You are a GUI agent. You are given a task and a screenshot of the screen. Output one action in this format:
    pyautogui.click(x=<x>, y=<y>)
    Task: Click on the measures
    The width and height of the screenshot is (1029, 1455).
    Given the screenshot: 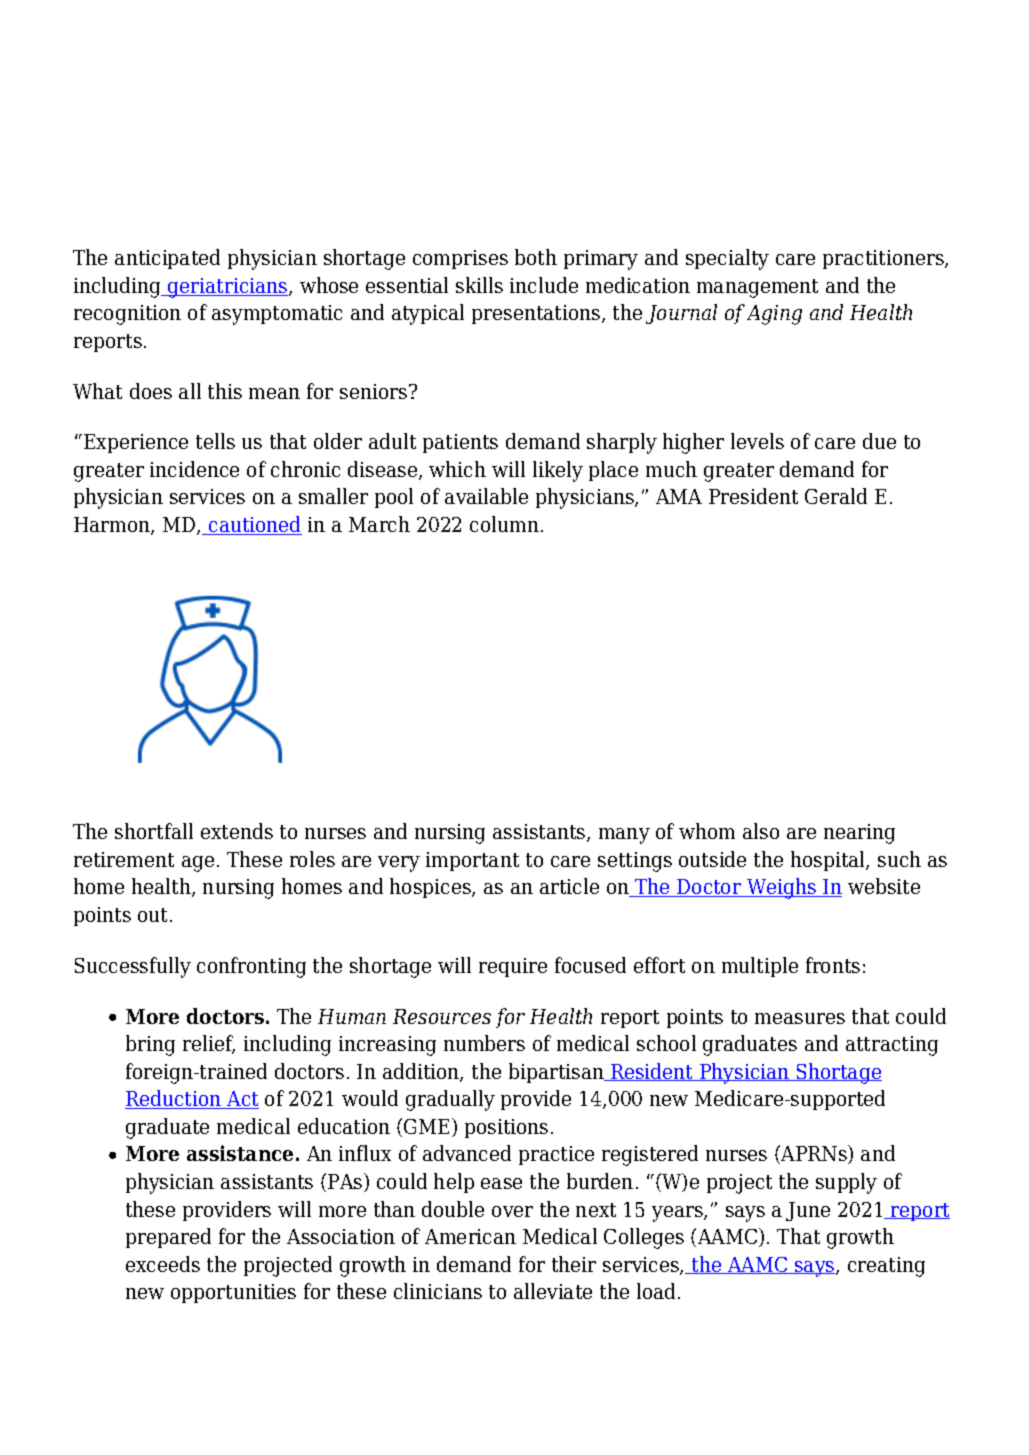 What is the action you would take?
    pyautogui.click(x=800, y=1018)
